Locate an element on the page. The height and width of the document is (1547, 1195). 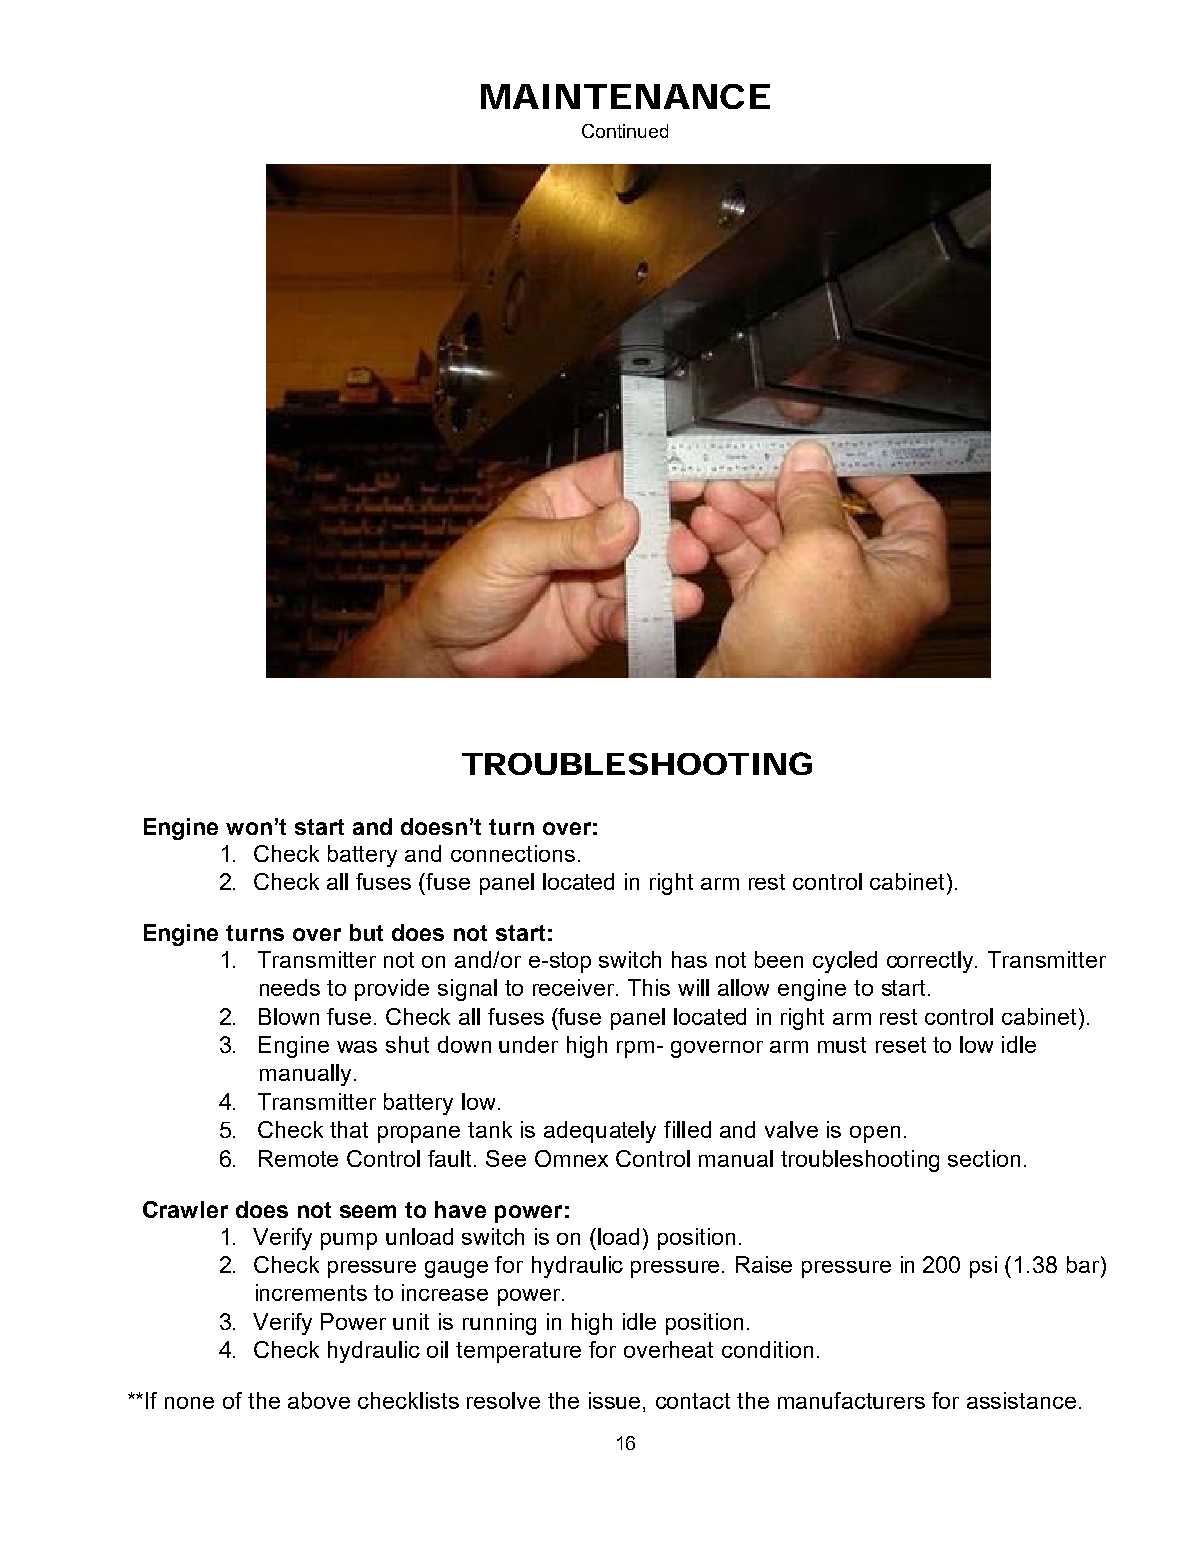
connections is located at coordinates (513, 853).
